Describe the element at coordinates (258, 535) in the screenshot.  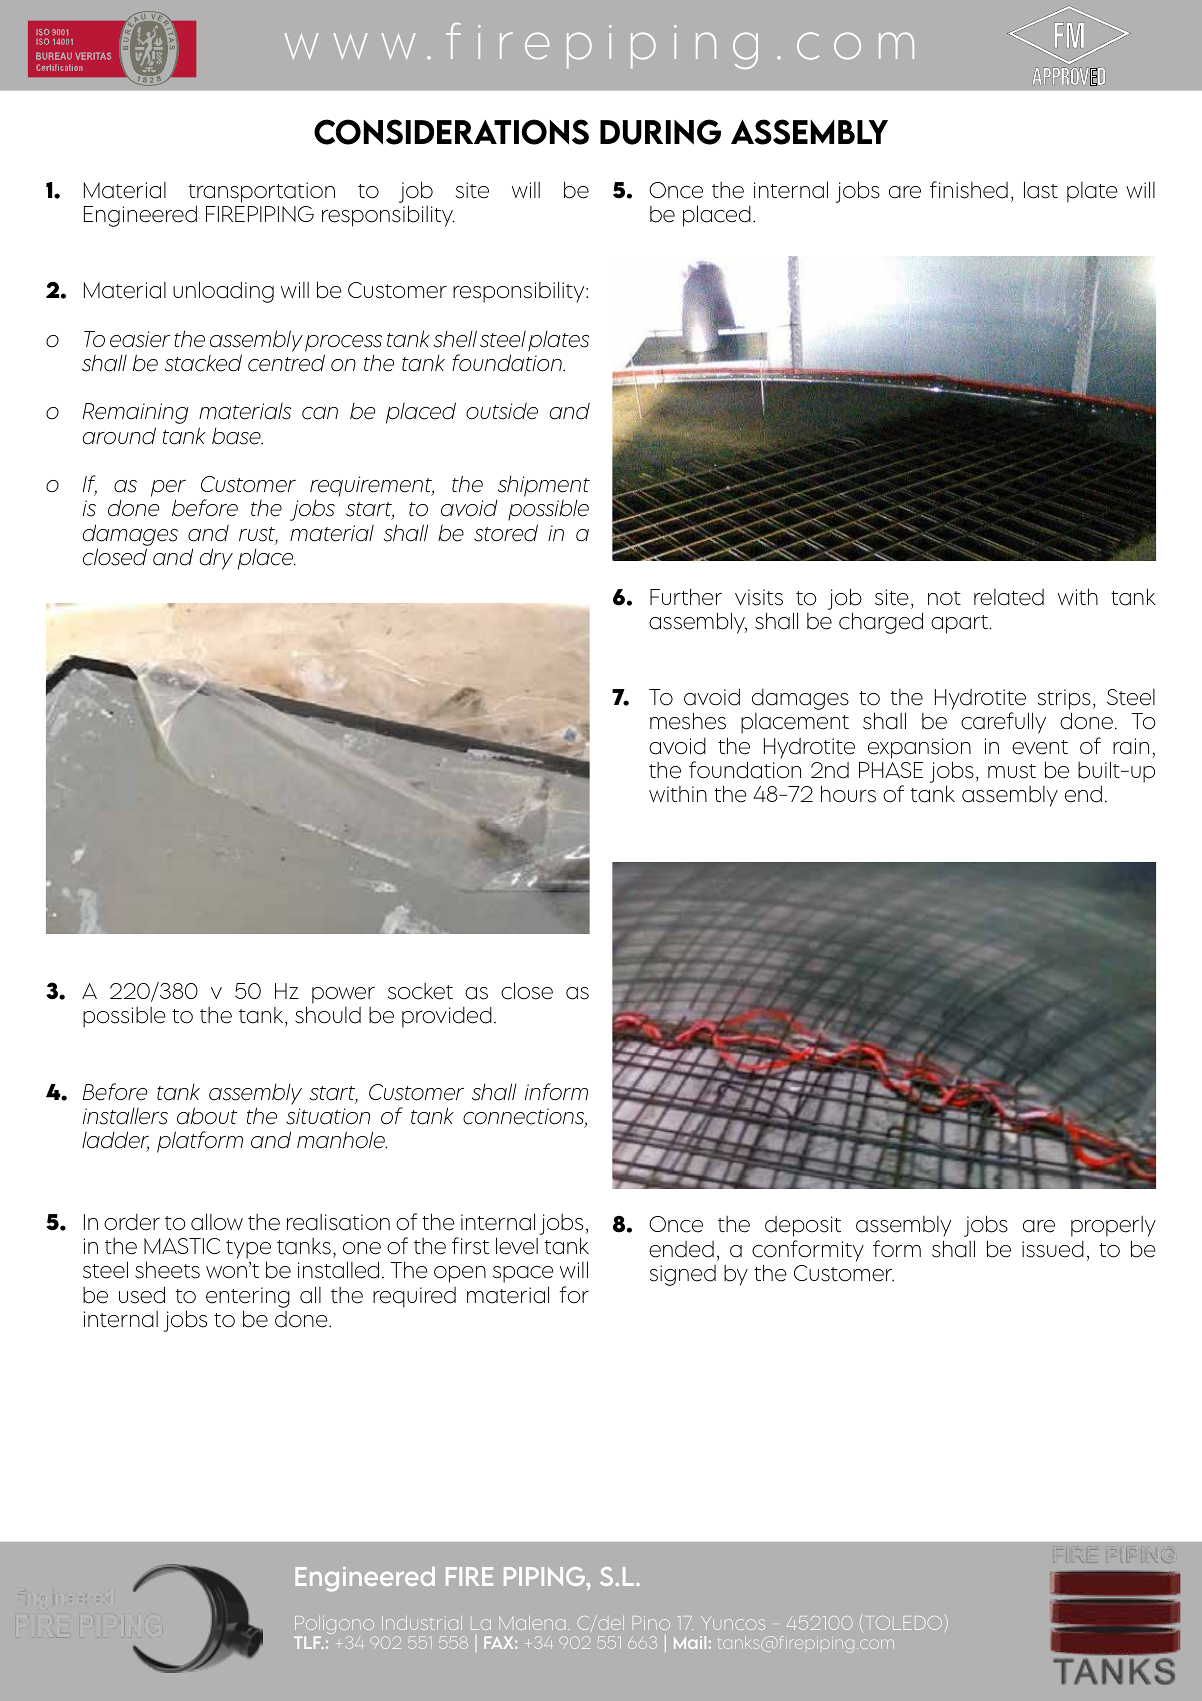
I see `rust` at that location.
